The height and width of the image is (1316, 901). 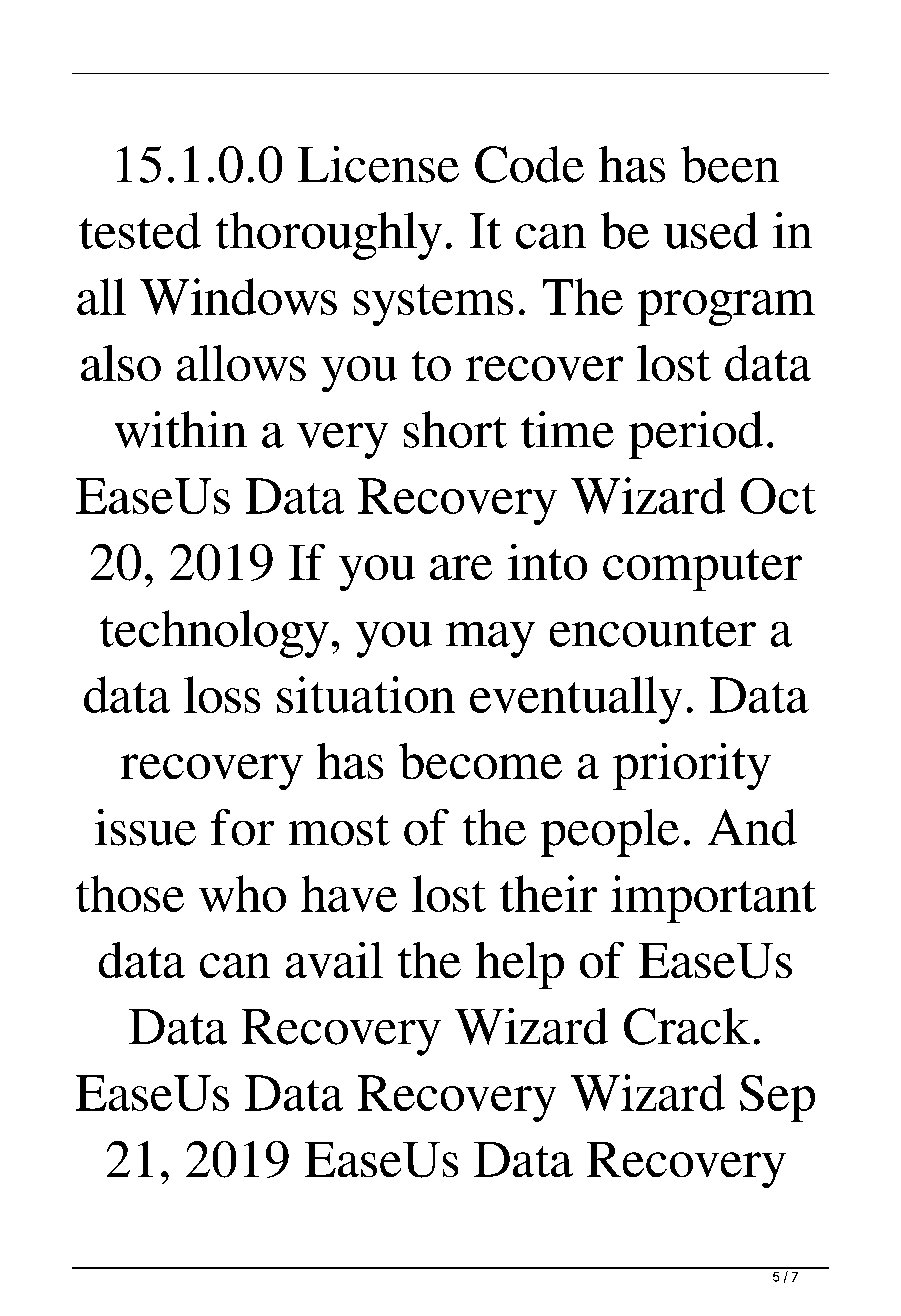 I want to click on encounter, so click(x=653, y=631).
